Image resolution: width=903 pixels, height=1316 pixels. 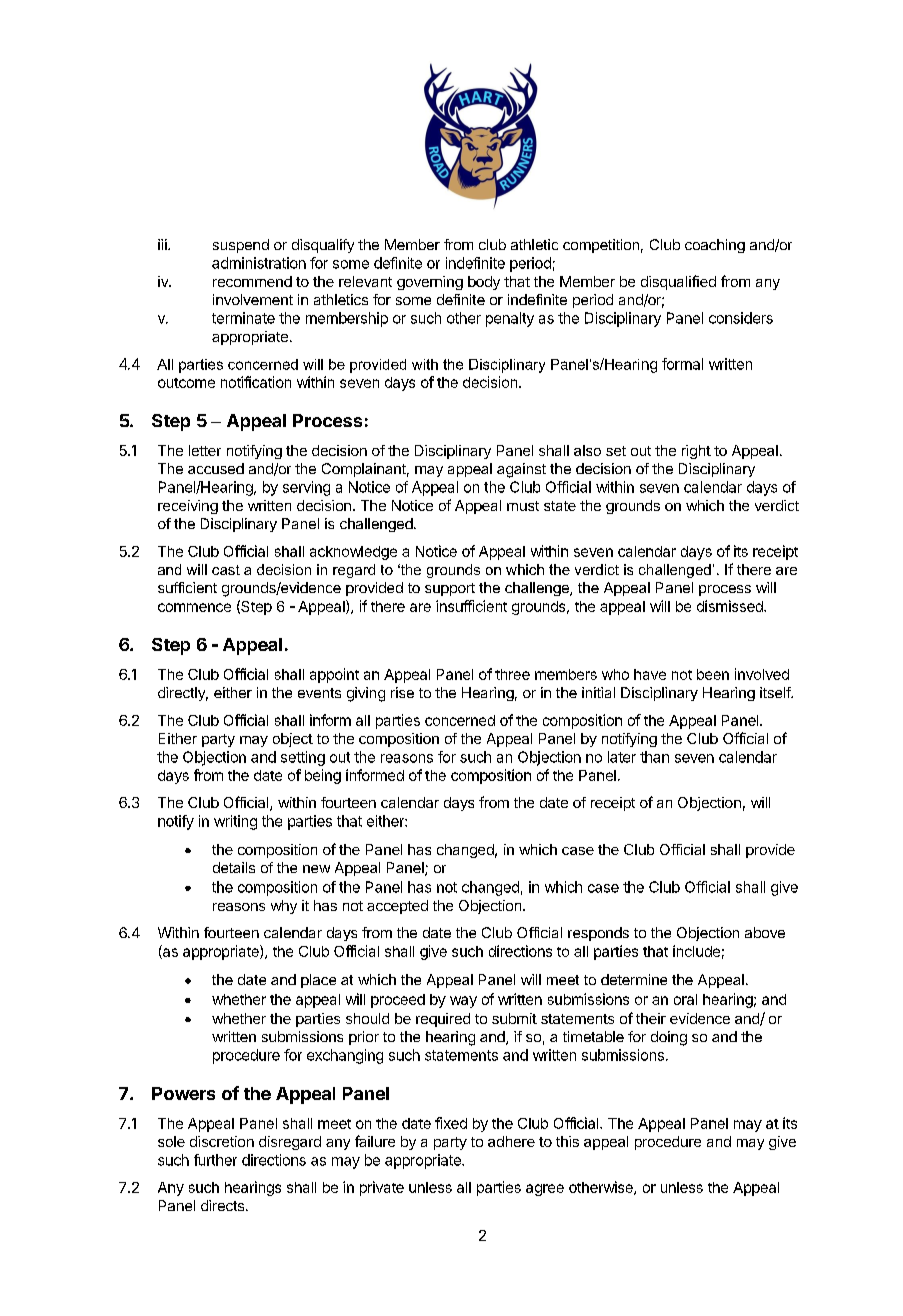 I want to click on adhere, so click(x=511, y=1141).
